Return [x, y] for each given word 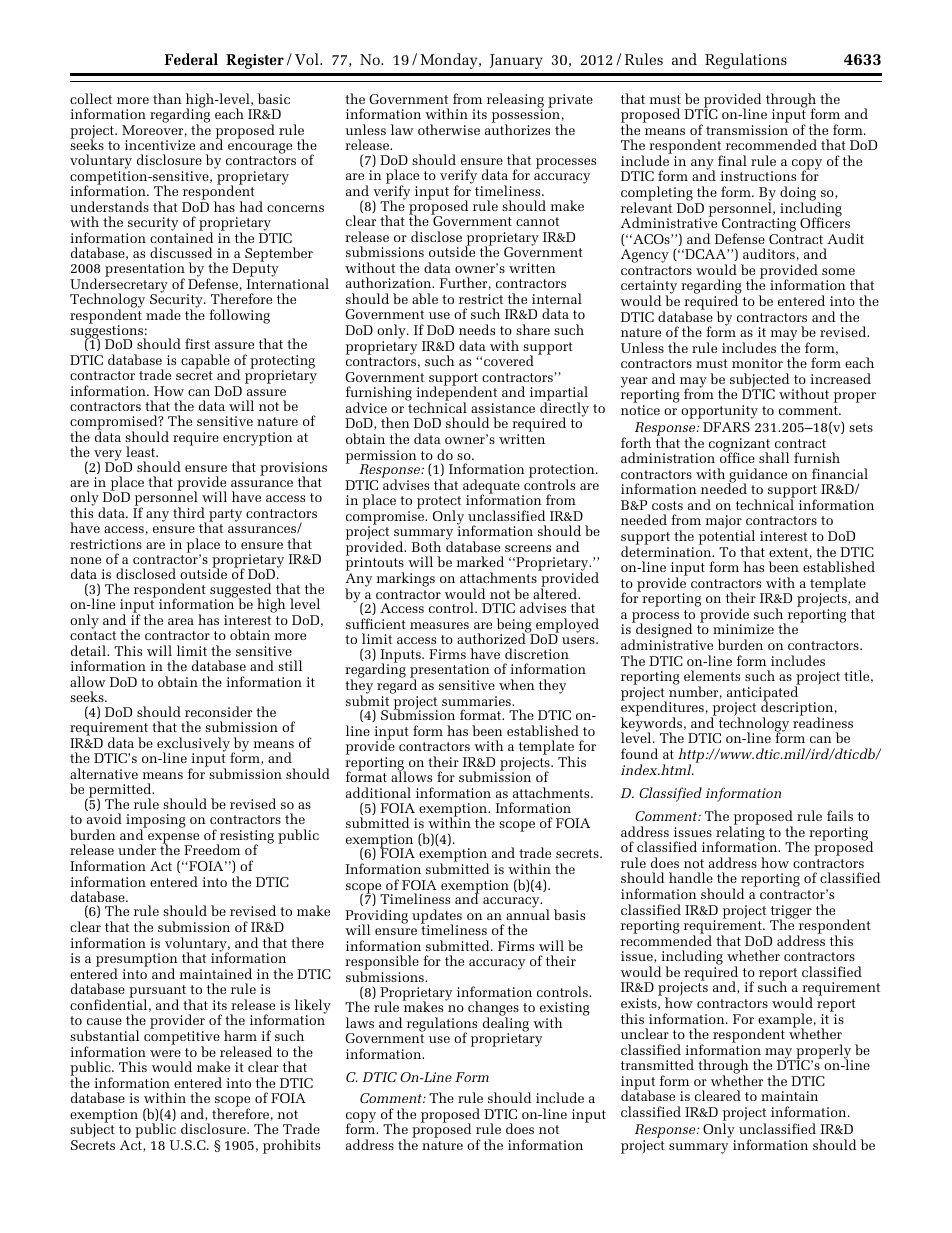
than [167, 98]
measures [439, 625]
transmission [747, 130]
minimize [743, 629]
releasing [515, 101]
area [181, 621]
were [165, 1053]
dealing [506, 1024]
